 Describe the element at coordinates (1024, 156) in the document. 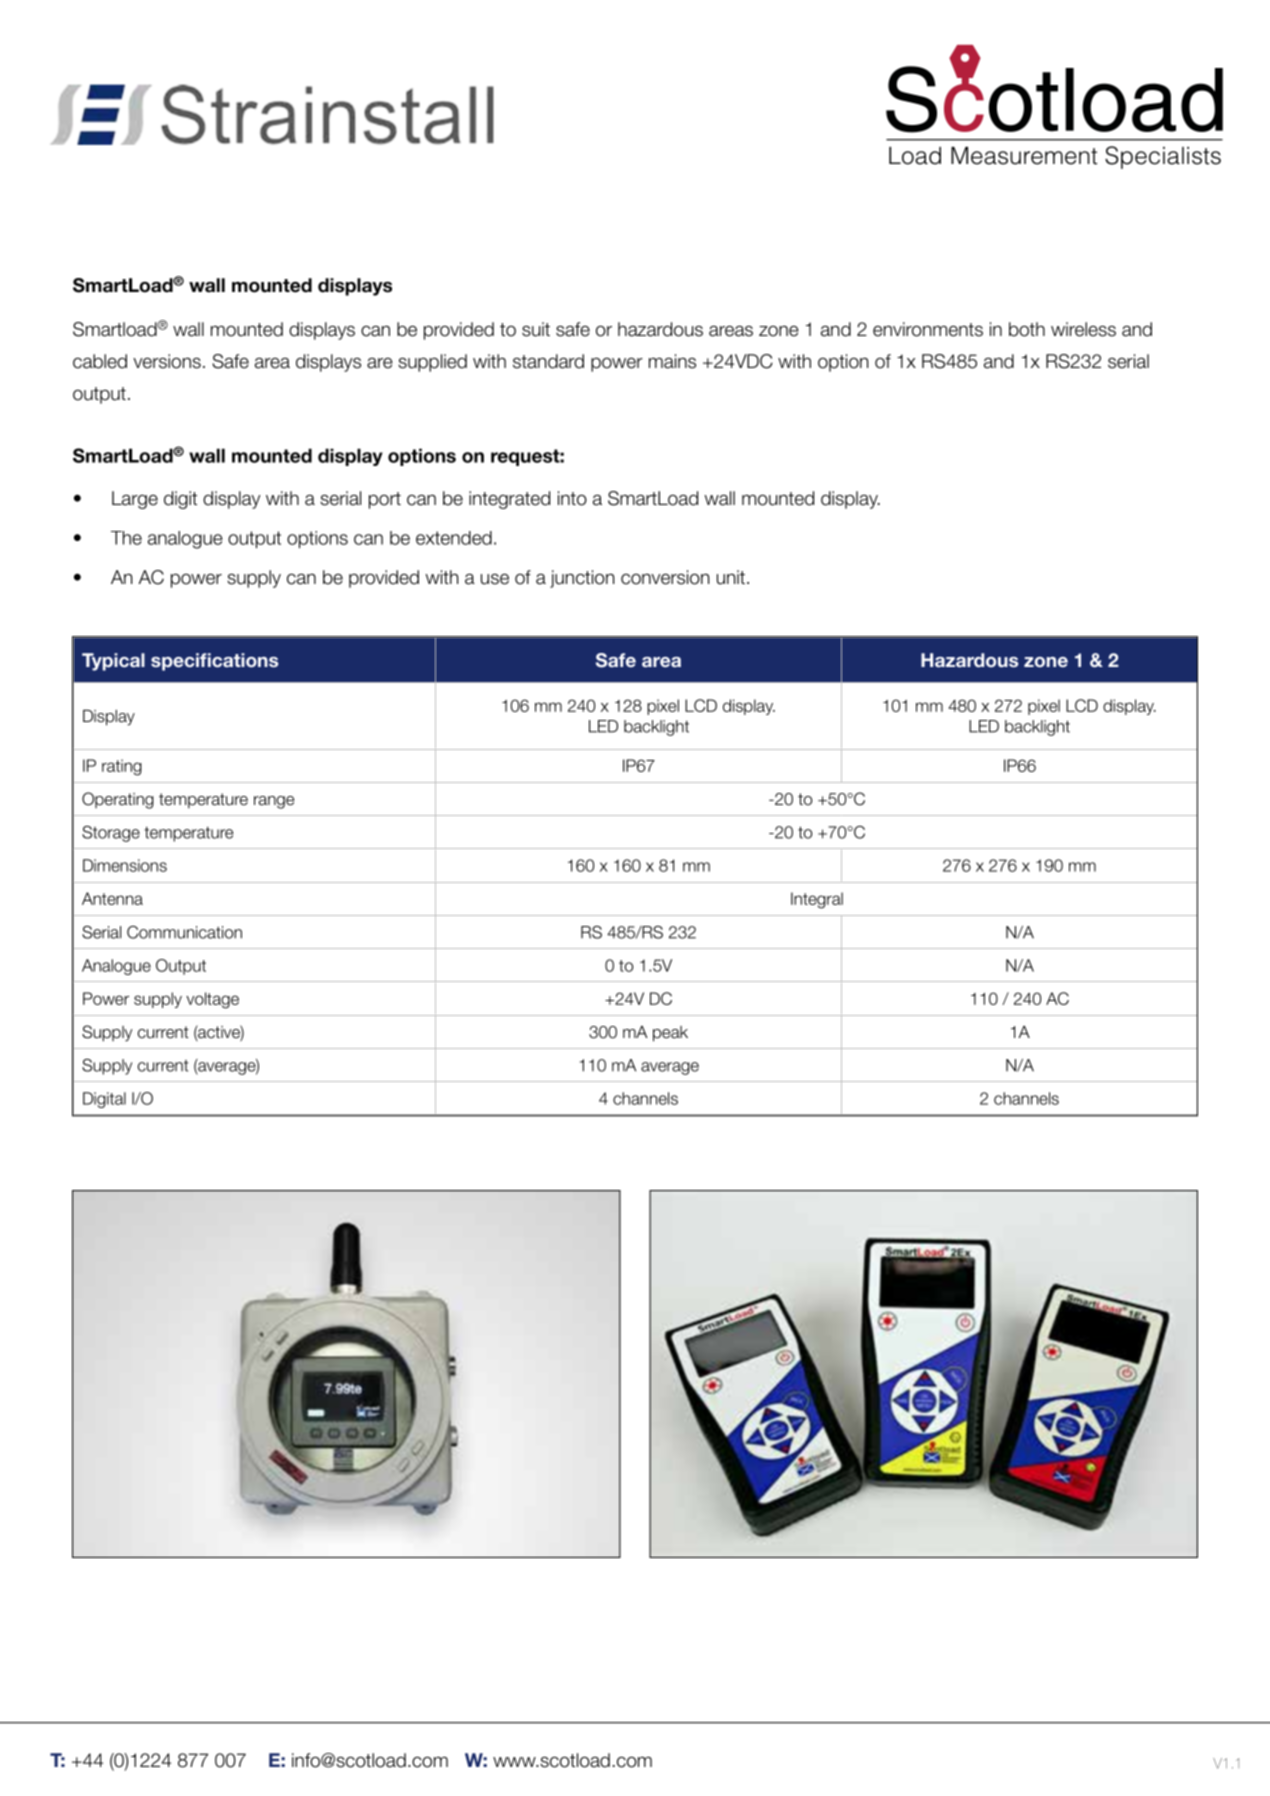

I see `Measurement` at that location.
